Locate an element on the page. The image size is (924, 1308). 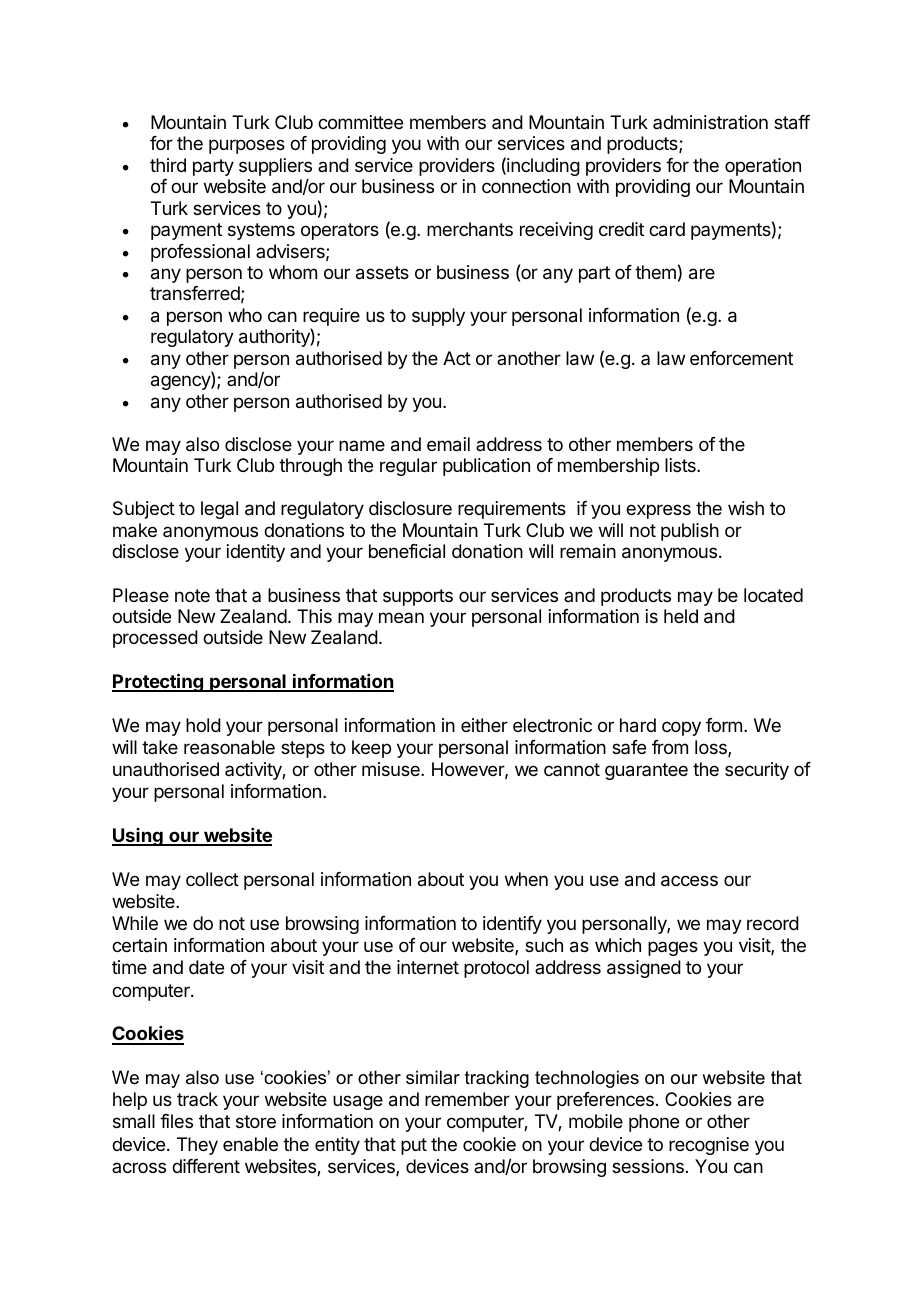
remember is located at coordinates (467, 1099).
